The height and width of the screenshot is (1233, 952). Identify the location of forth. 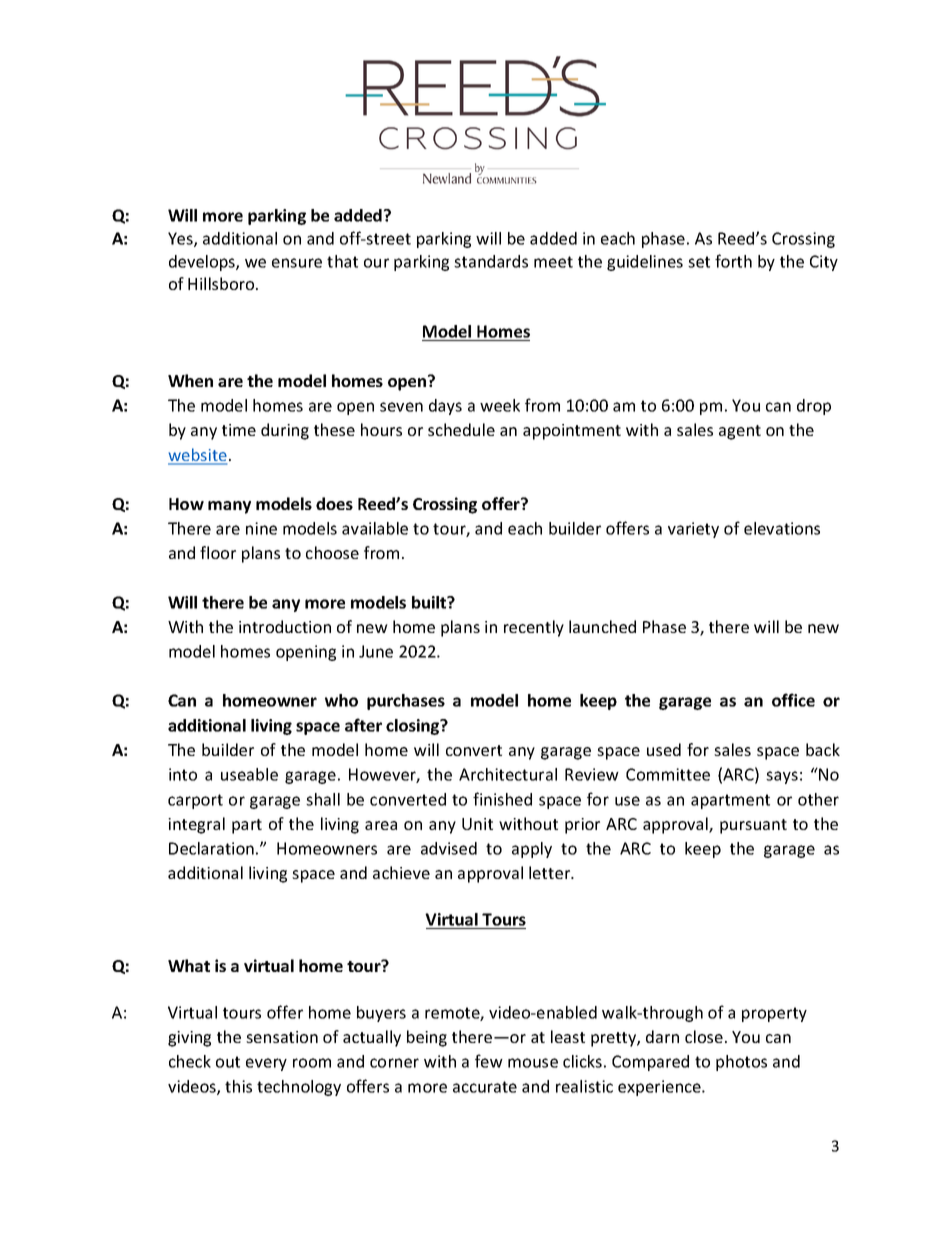
(733, 261).
